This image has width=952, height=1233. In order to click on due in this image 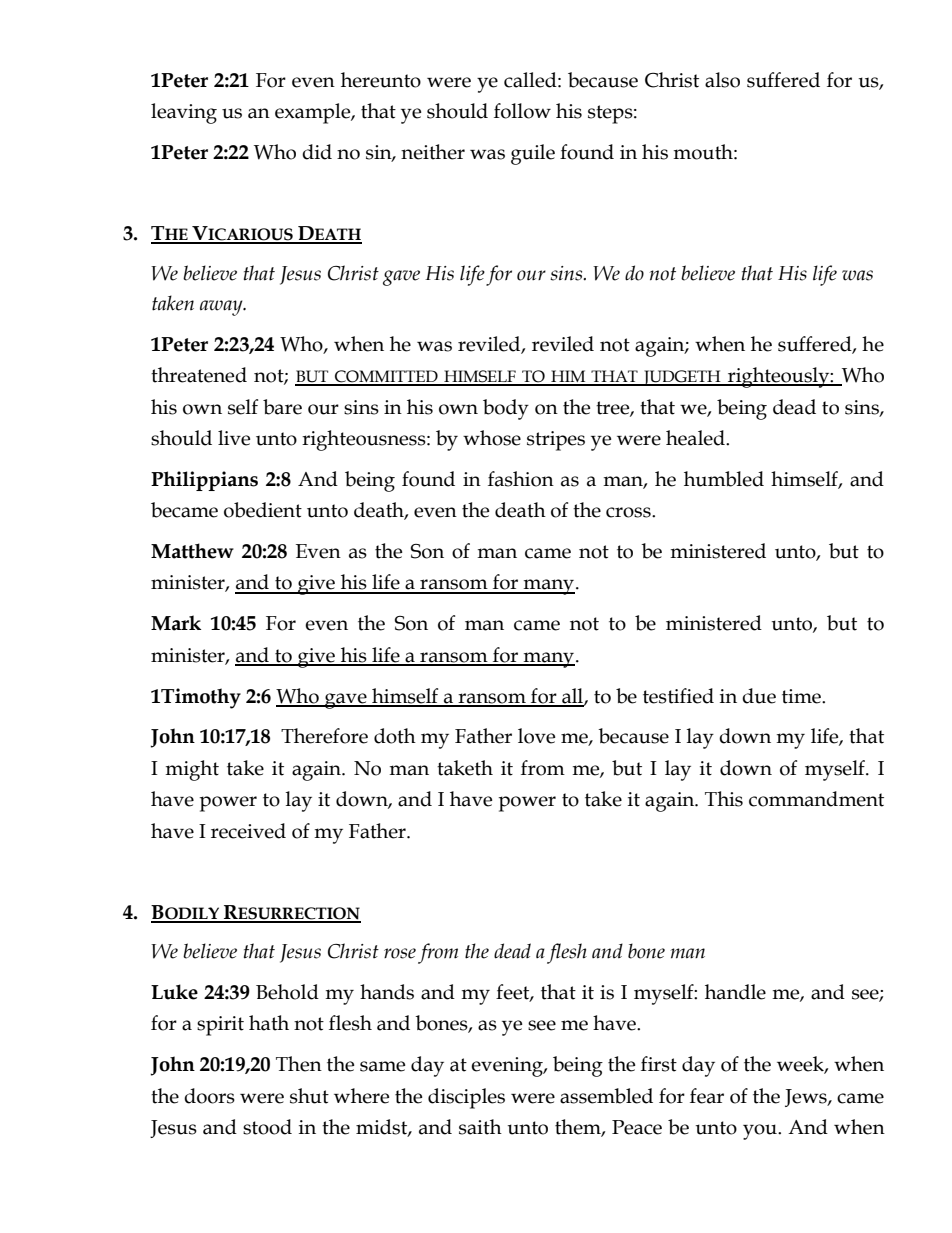, I will do `click(759, 696)`.
